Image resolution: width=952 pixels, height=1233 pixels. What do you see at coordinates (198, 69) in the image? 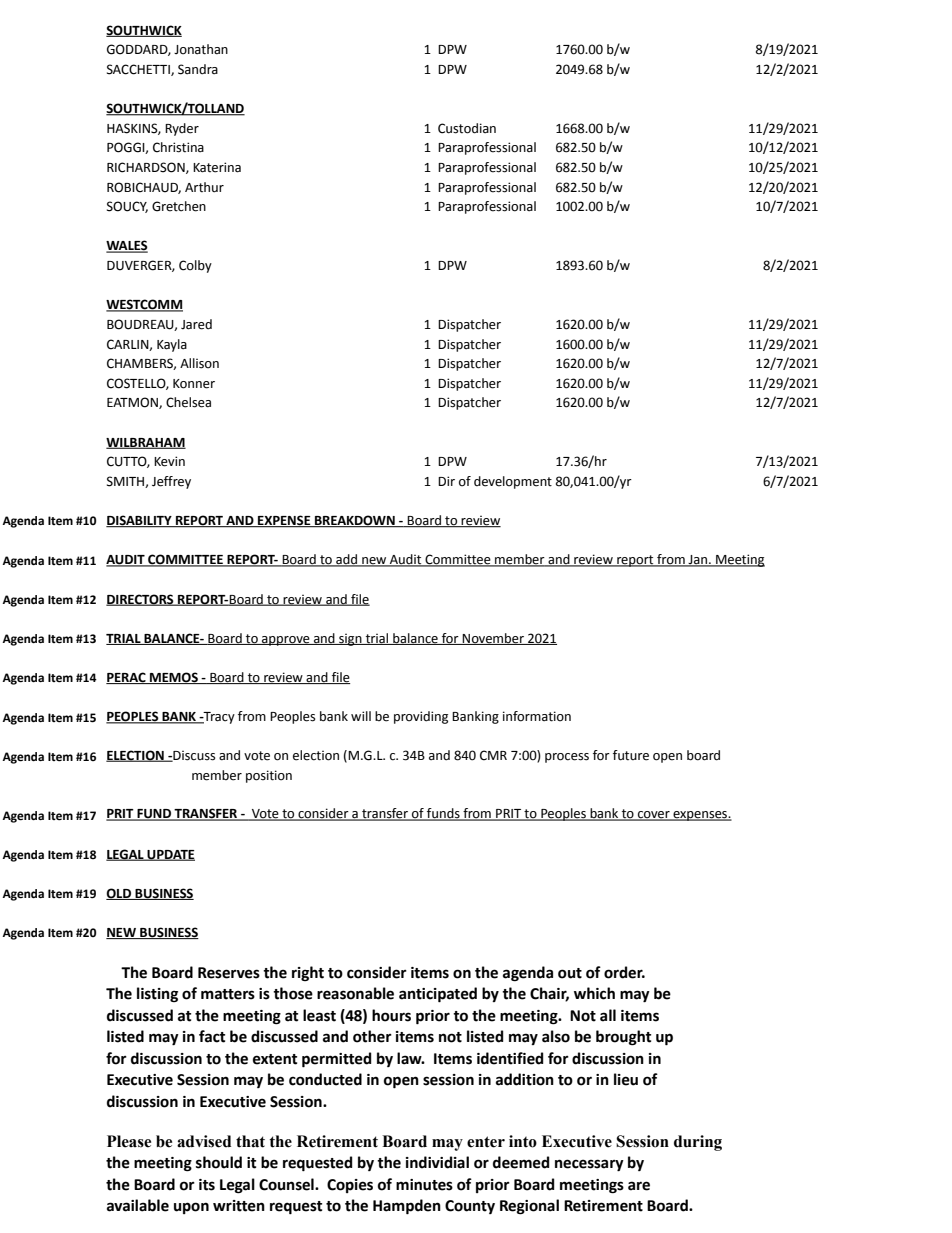
I see `Sandra` at bounding box center [198, 69].
